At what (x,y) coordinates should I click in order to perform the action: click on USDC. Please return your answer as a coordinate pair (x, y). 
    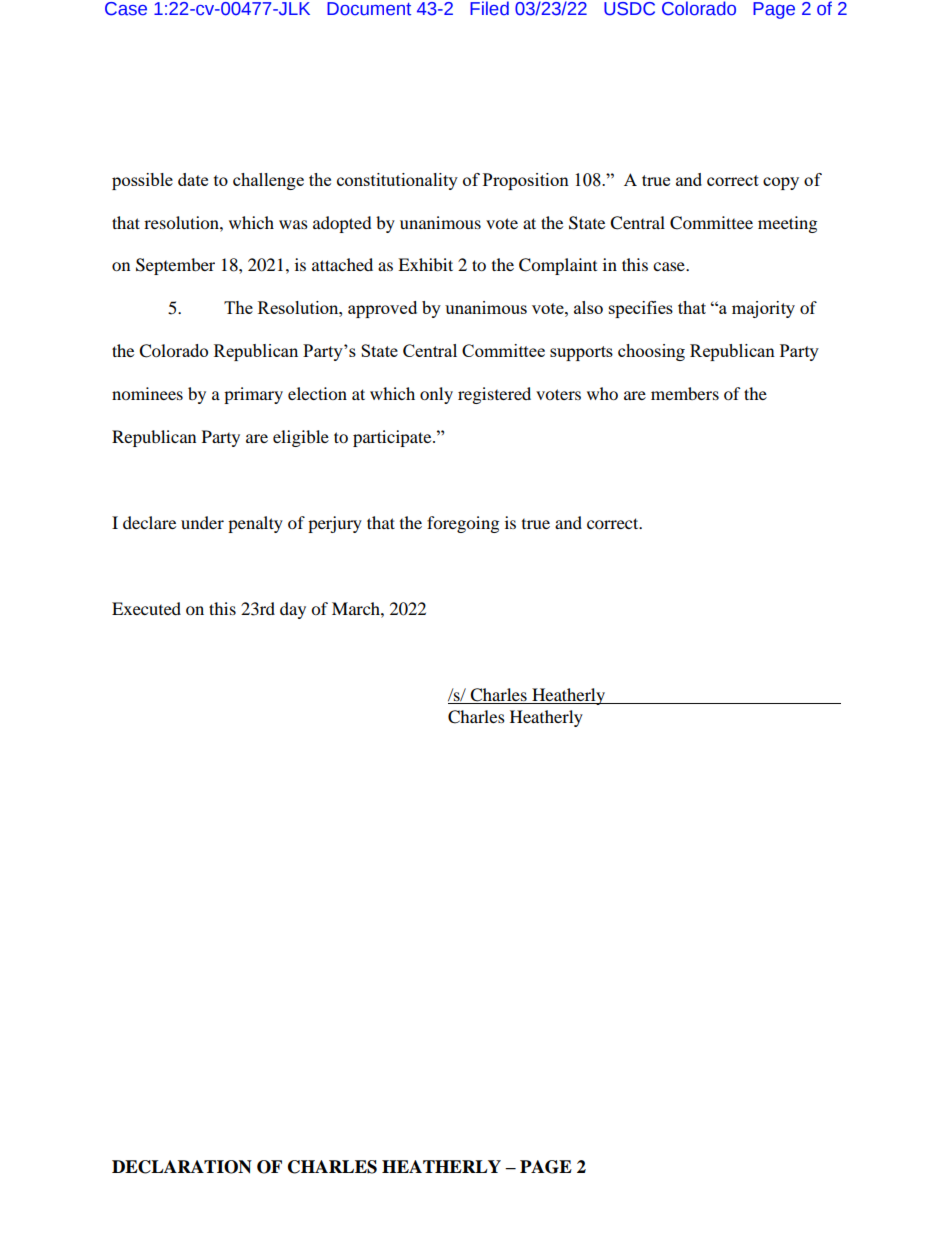
    Looking at the image, I should click on (629, 9).
